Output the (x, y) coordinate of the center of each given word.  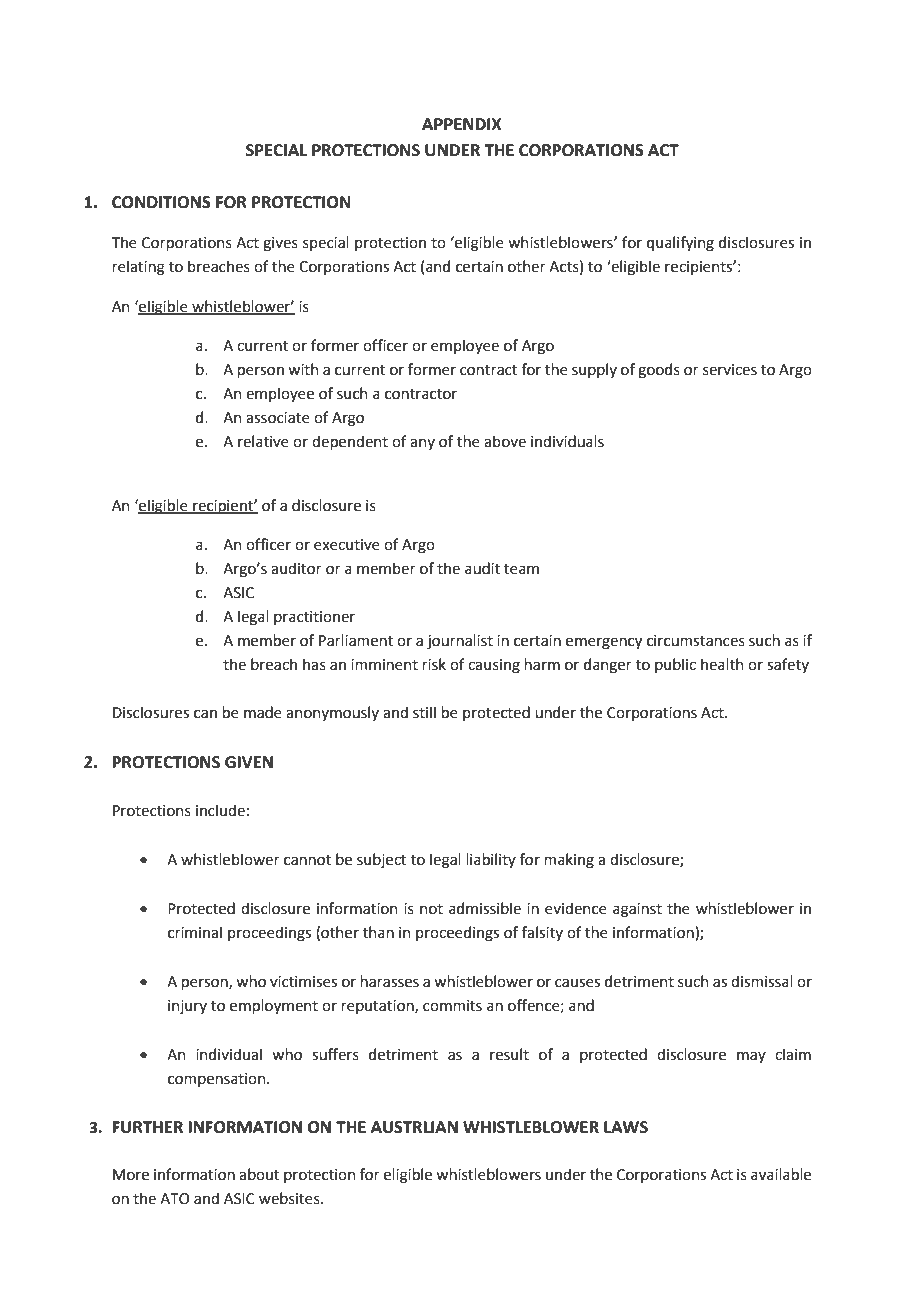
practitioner (314, 618)
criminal (195, 932)
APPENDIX (462, 124)
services (730, 370)
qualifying (680, 244)
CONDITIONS (161, 202)
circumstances (696, 641)
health (722, 664)
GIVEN (249, 762)
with (303, 369)
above (505, 441)
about (259, 1174)
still (424, 712)
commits (452, 1006)
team (521, 569)
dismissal (762, 981)
